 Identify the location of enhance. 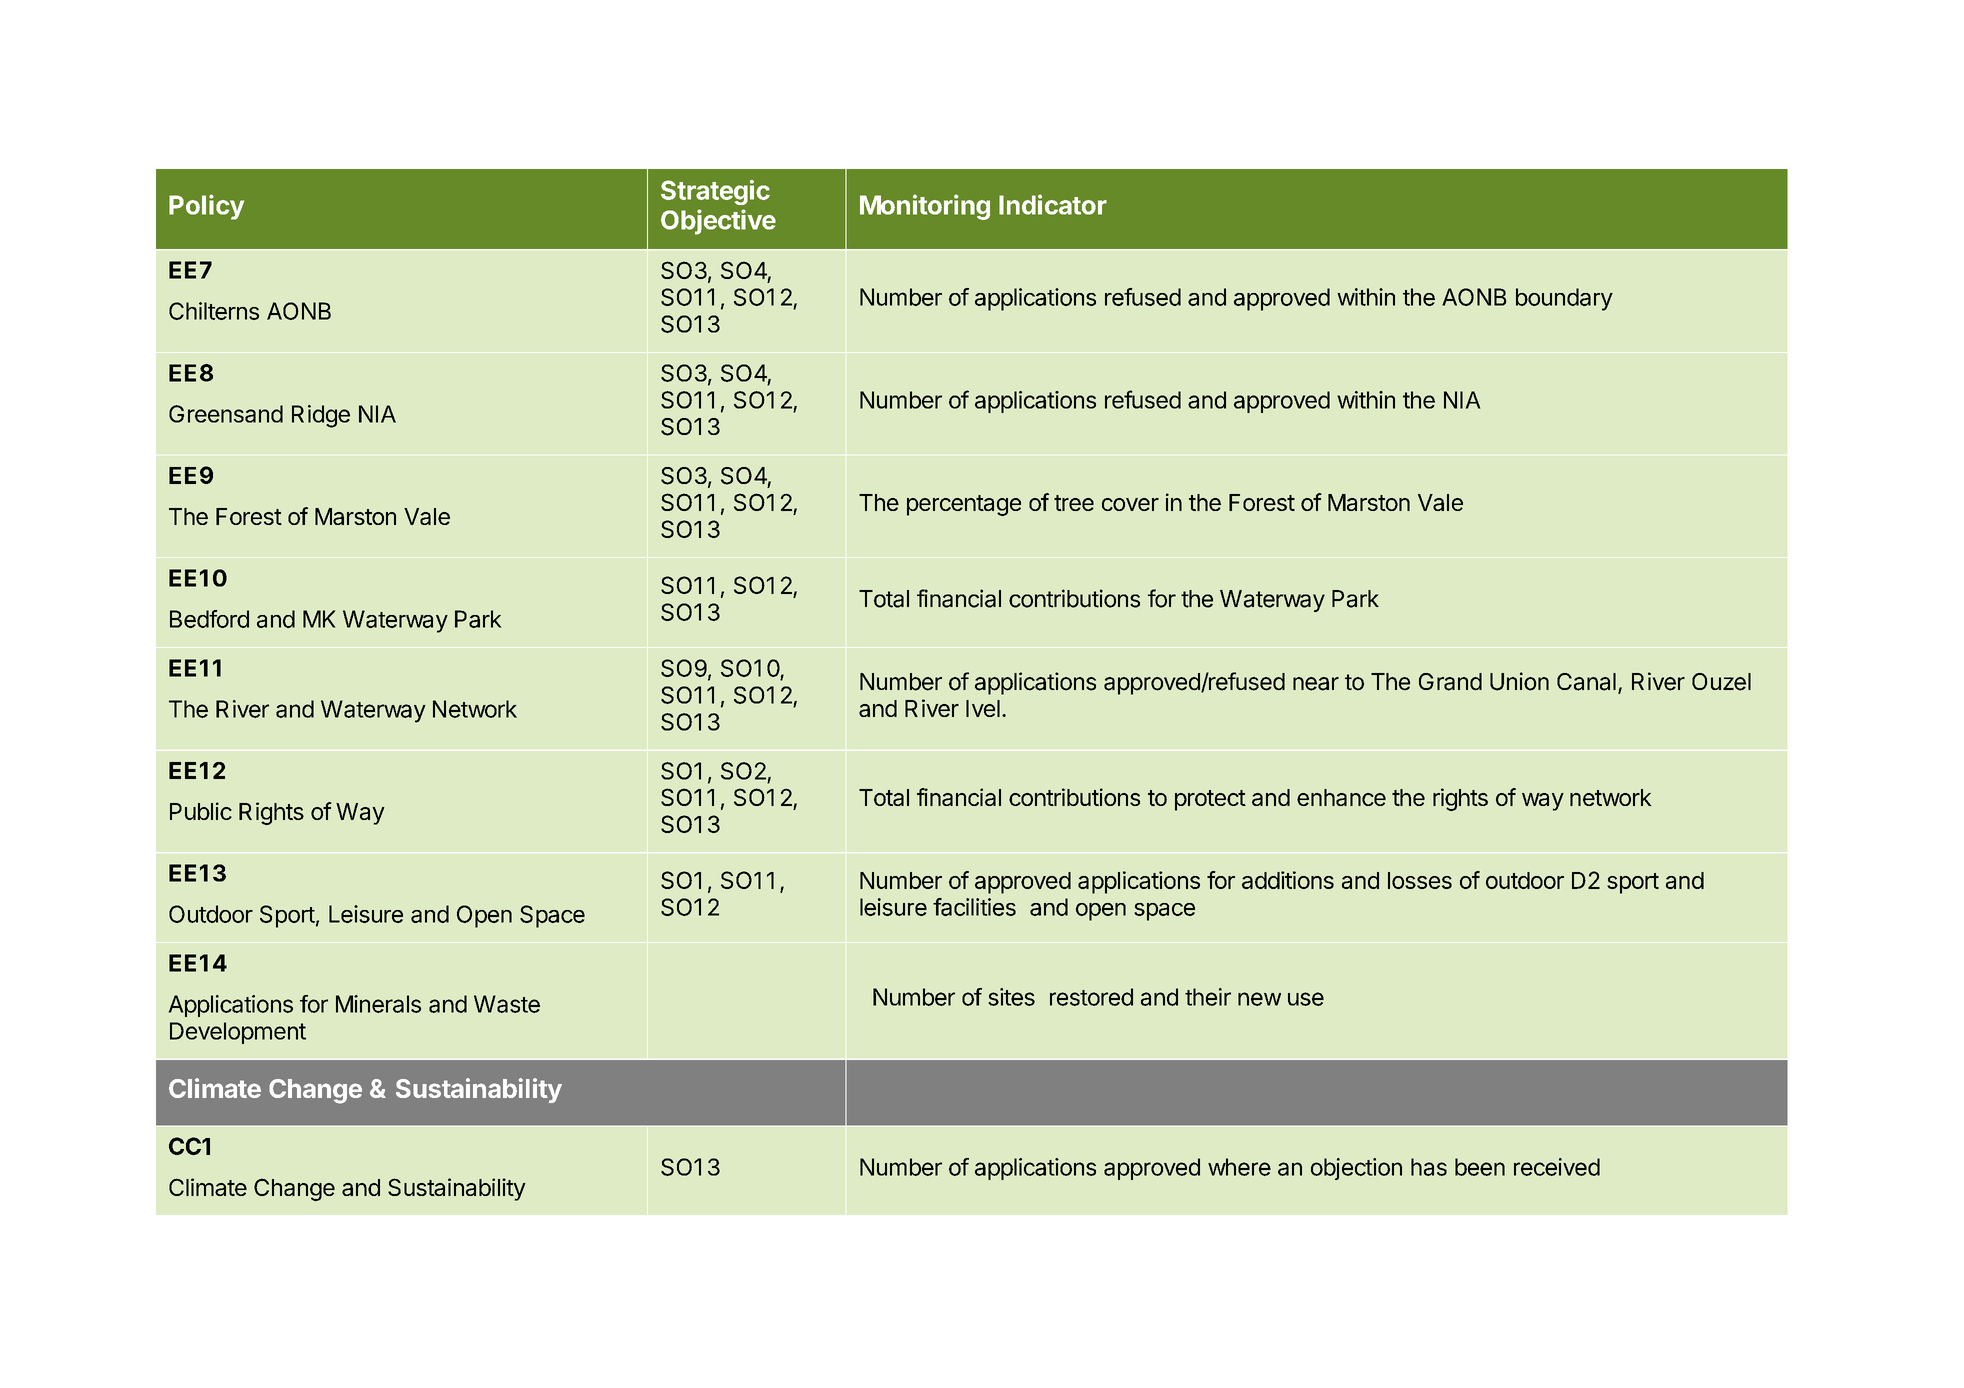
(1341, 797).
